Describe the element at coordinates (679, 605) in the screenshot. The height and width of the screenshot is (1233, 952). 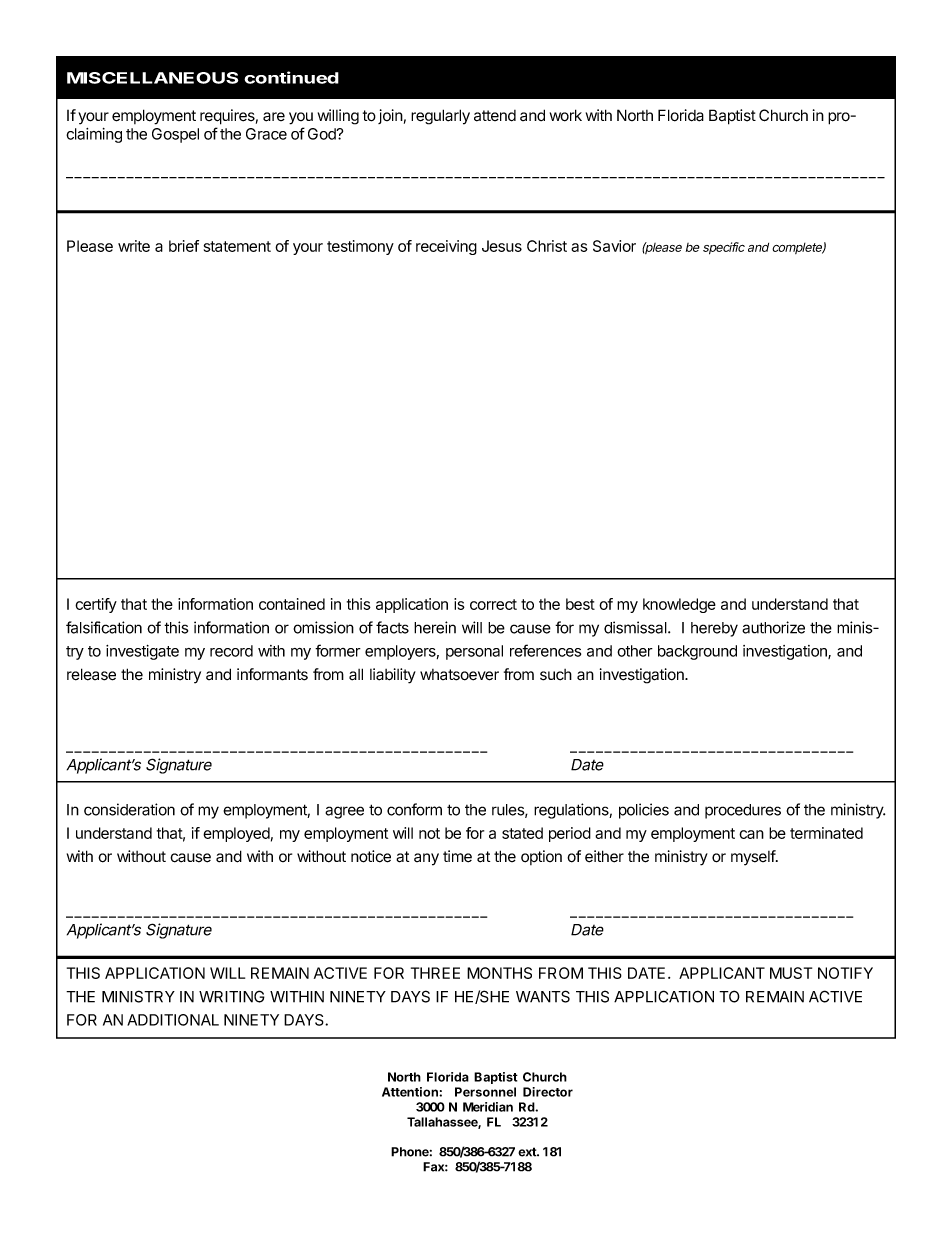
I see `knowledge` at that location.
